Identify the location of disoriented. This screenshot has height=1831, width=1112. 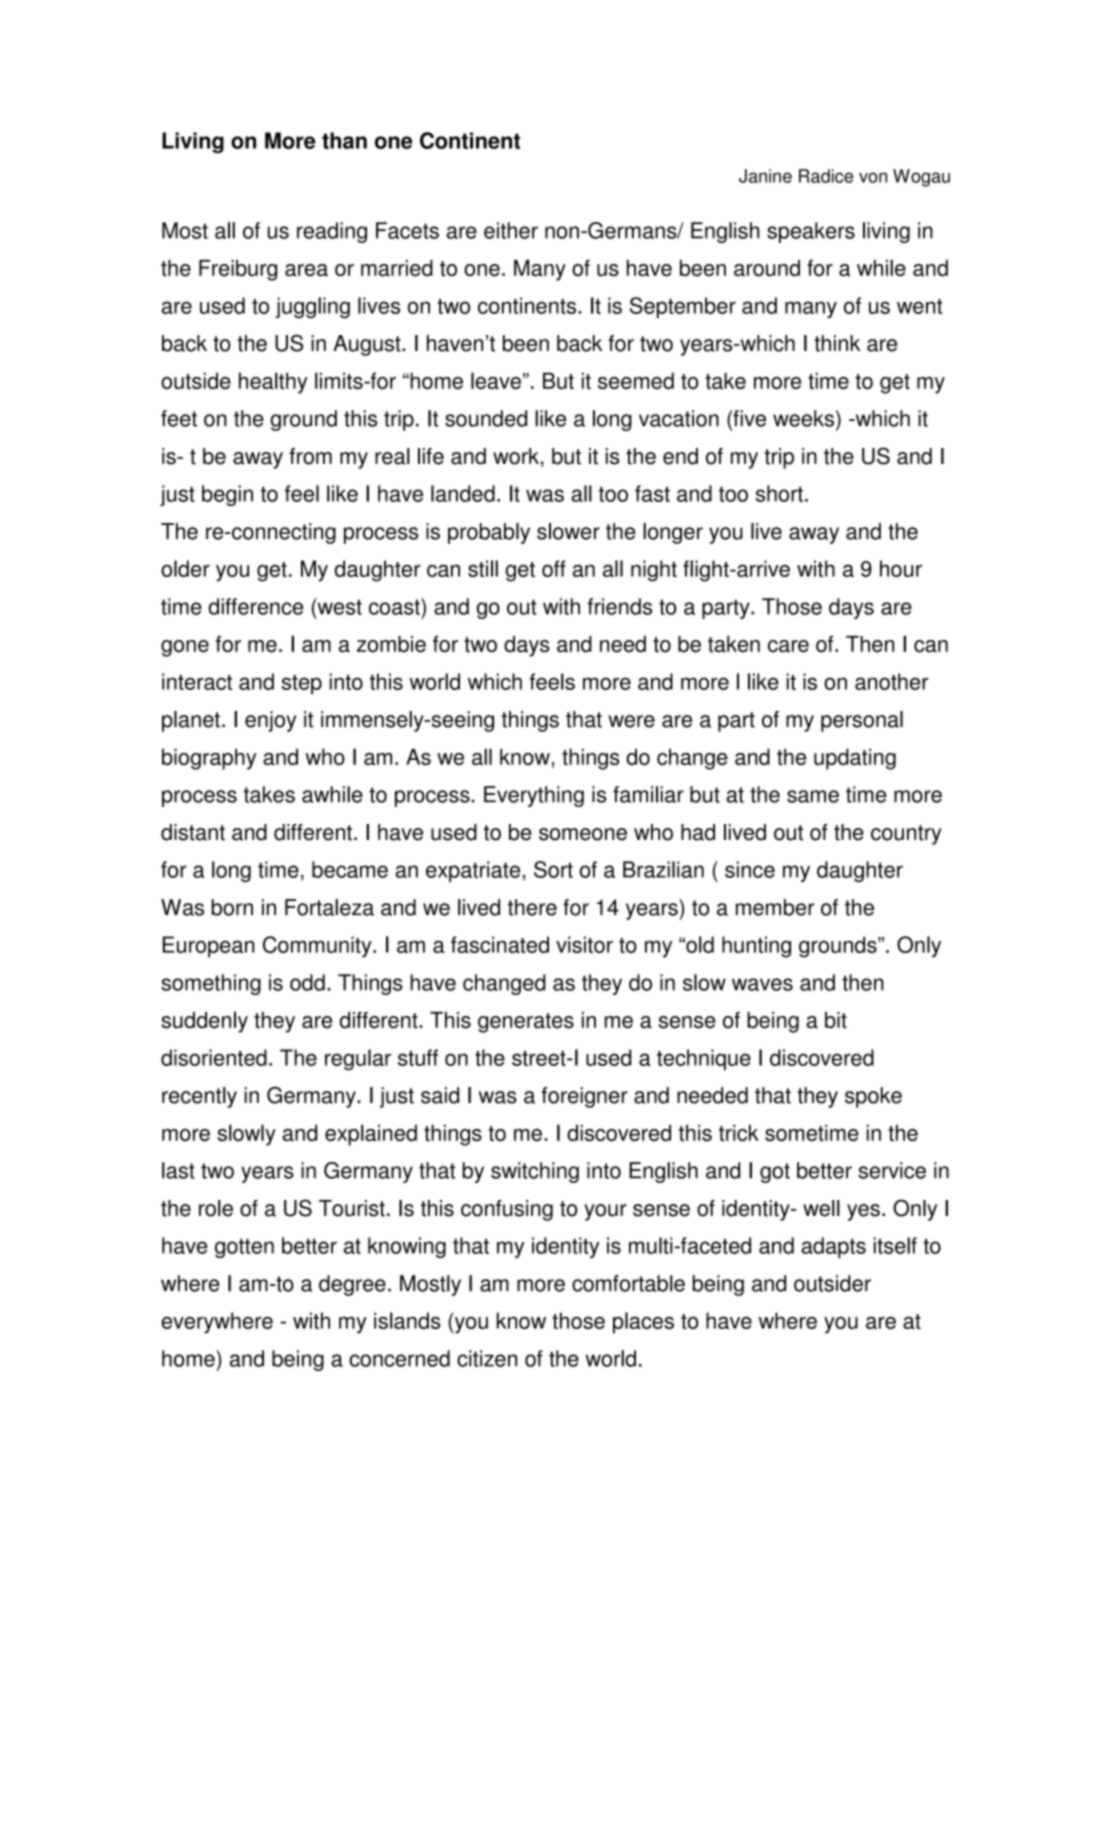
(214, 1057).
